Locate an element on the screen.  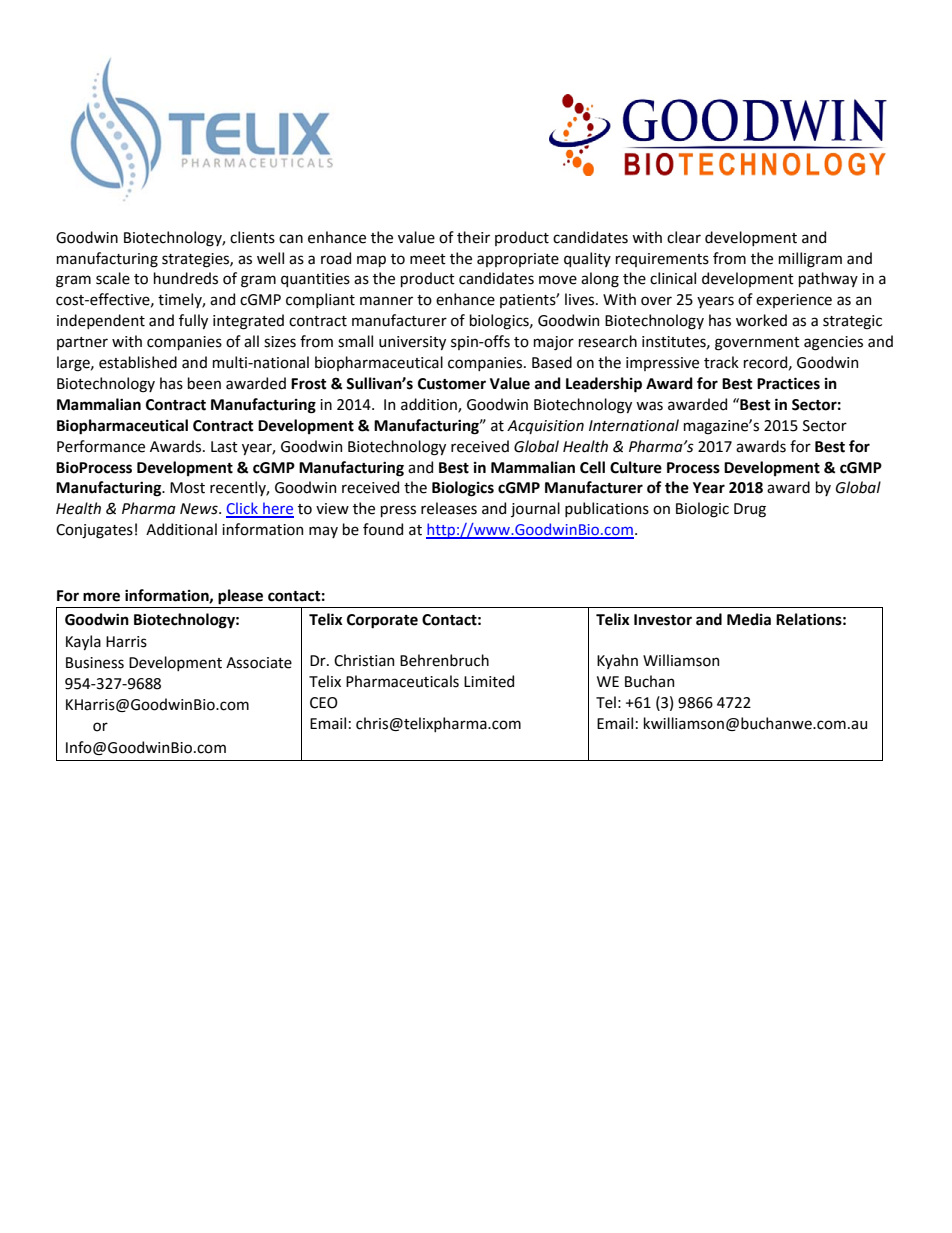
Culture is located at coordinates (636, 467).
